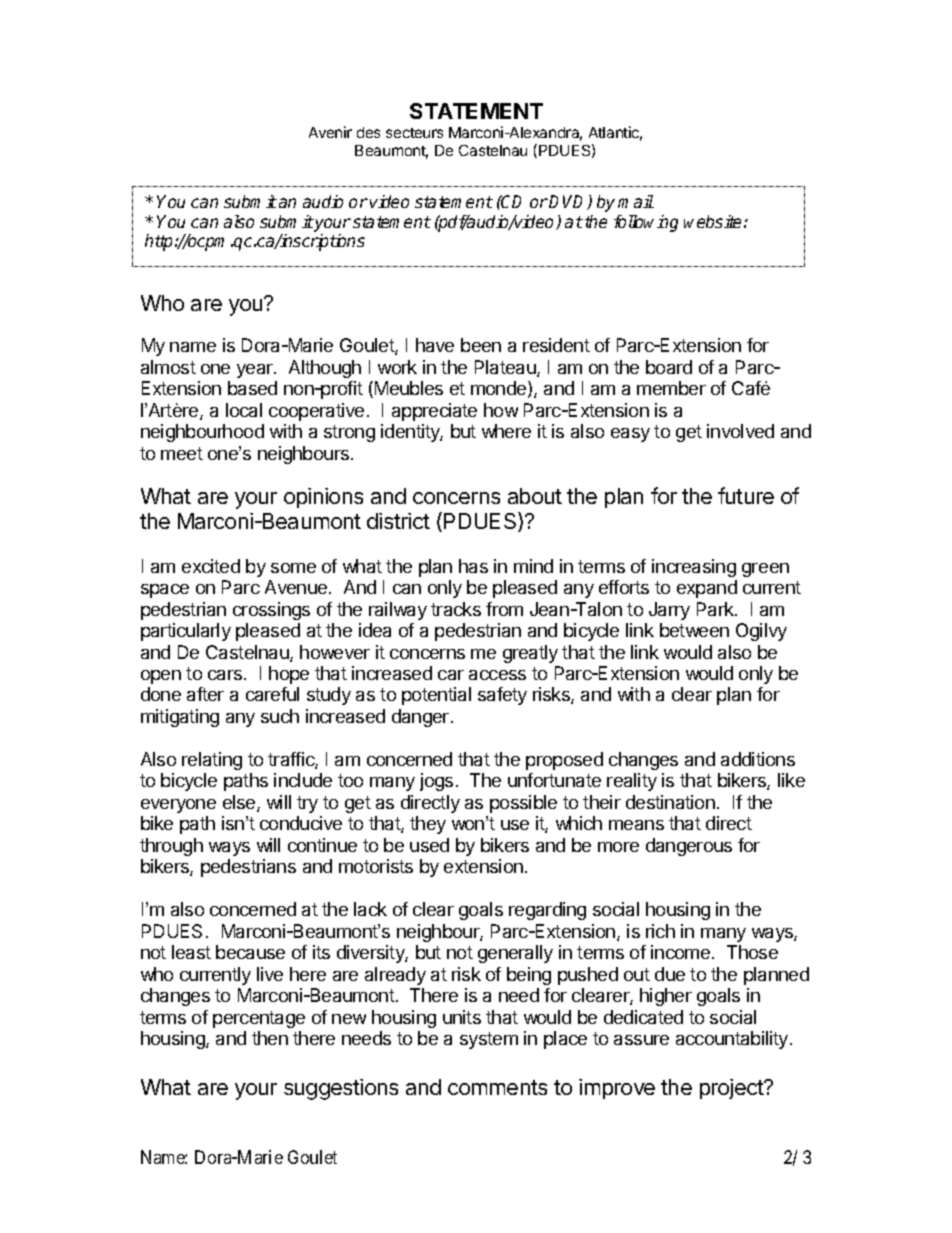  What do you see at coordinates (429, 845) in the screenshot?
I see `used` at bounding box center [429, 845].
